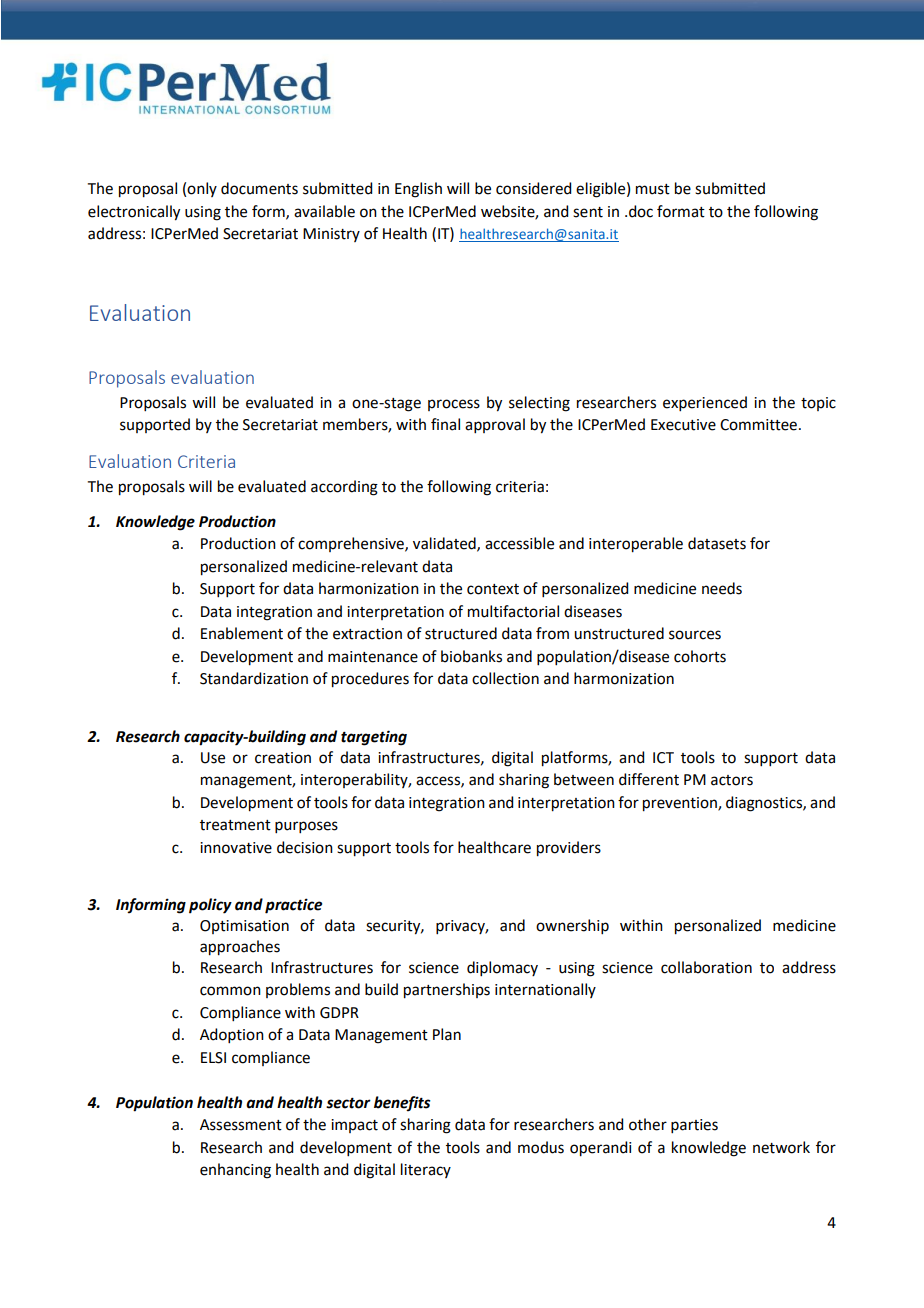  What do you see at coordinates (569, 849) in the document?
I see `providers` at bounding box center [569, 849].
